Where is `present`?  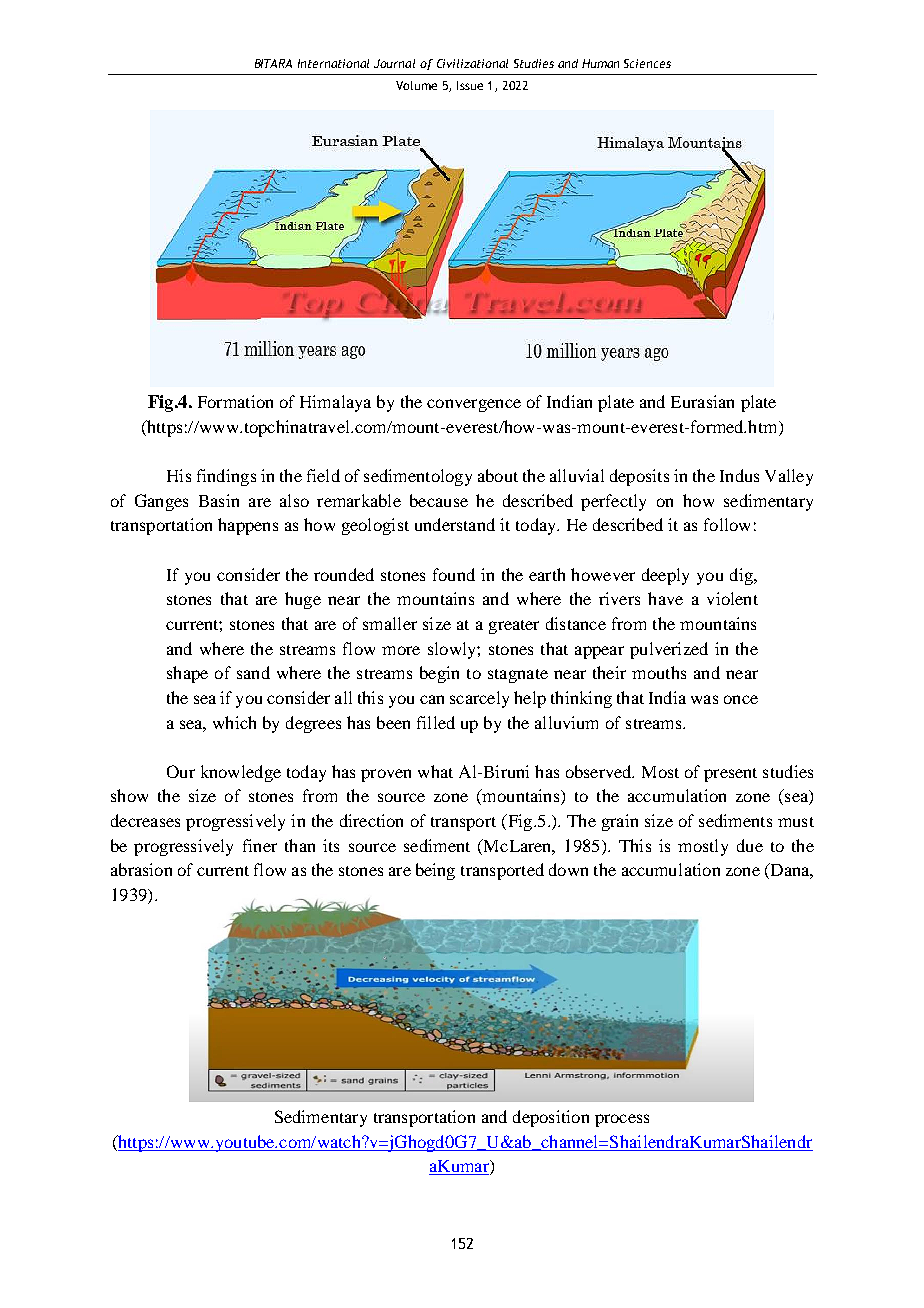
present is located at coordinates (730, 775).
